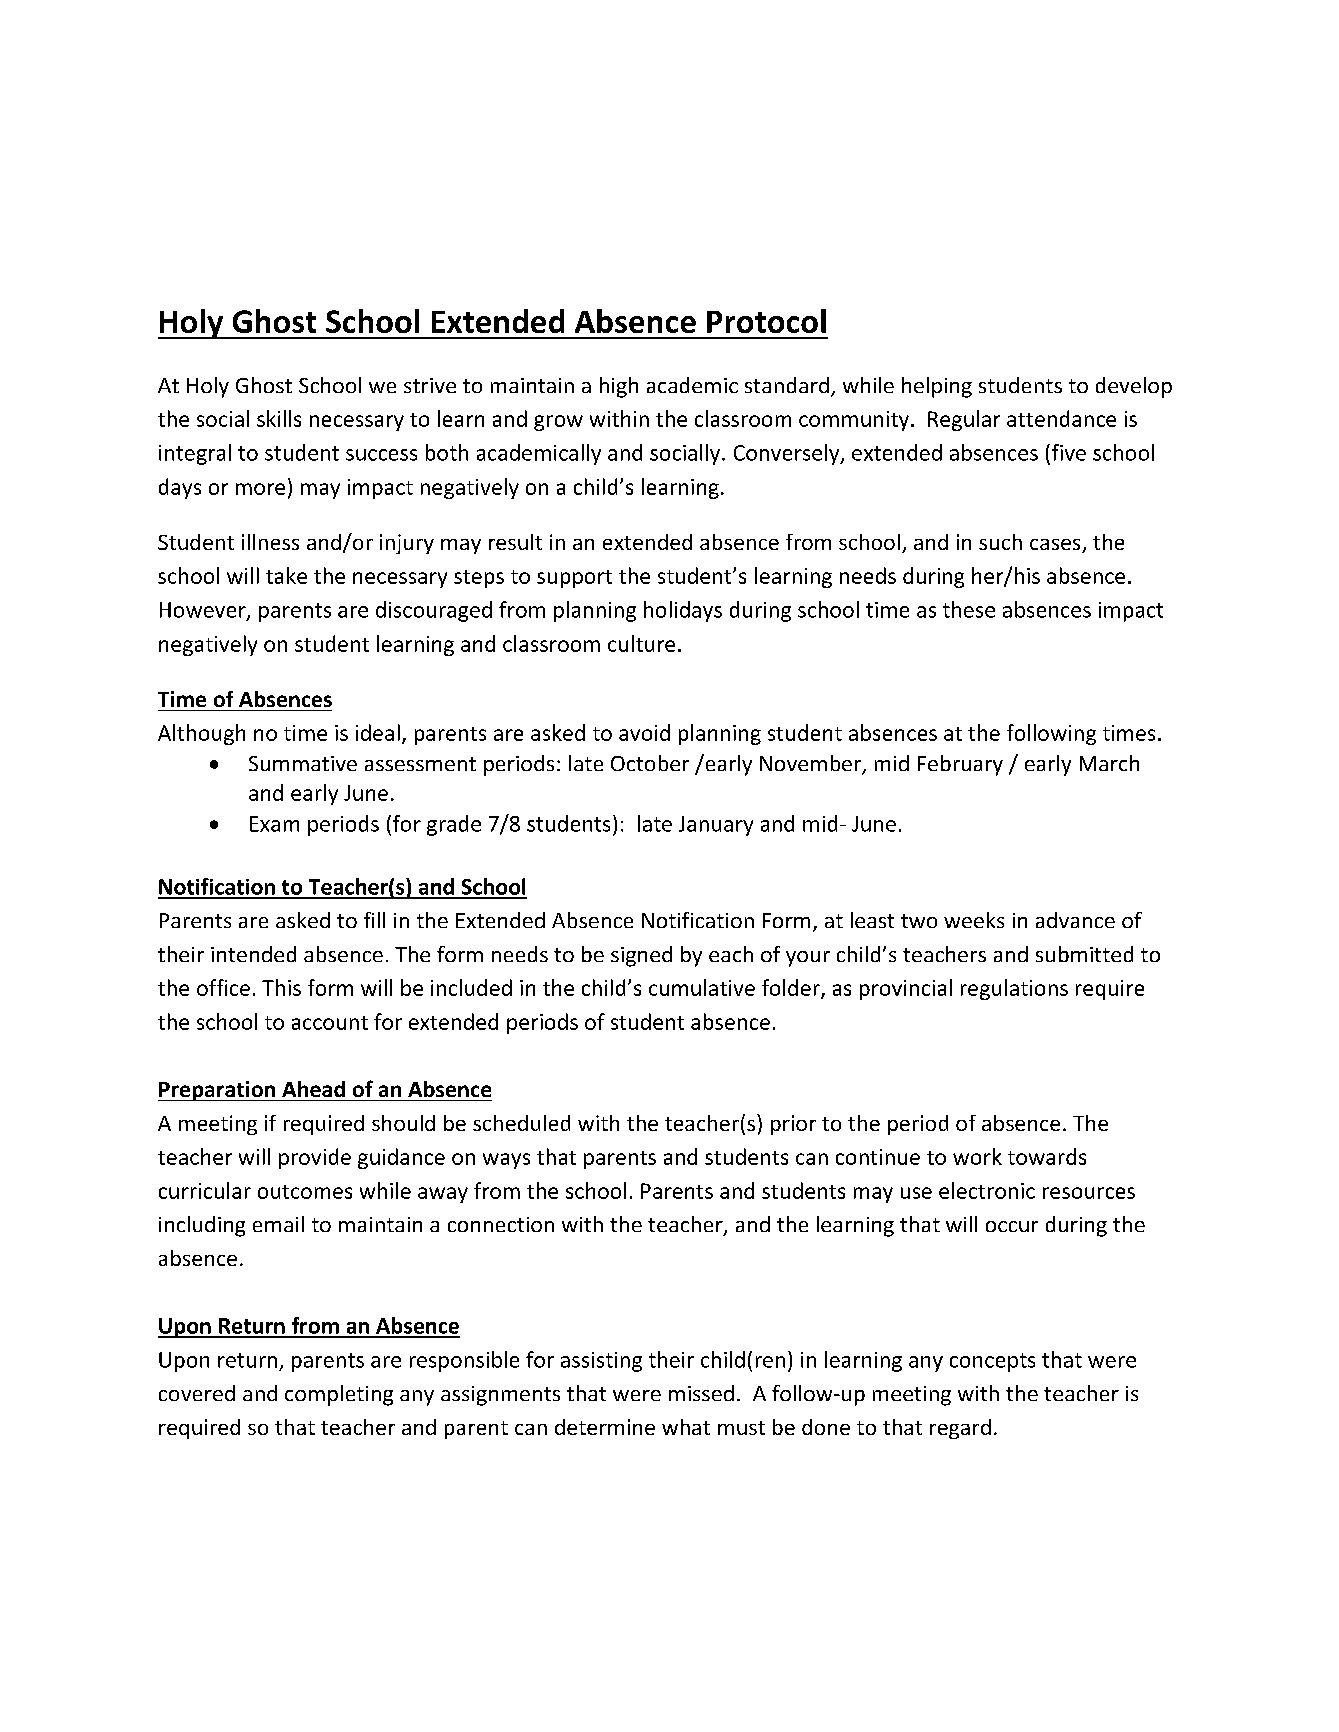  Describe the element at coordinates (279, 418) in the screenshot. I see `skills` at that location.
